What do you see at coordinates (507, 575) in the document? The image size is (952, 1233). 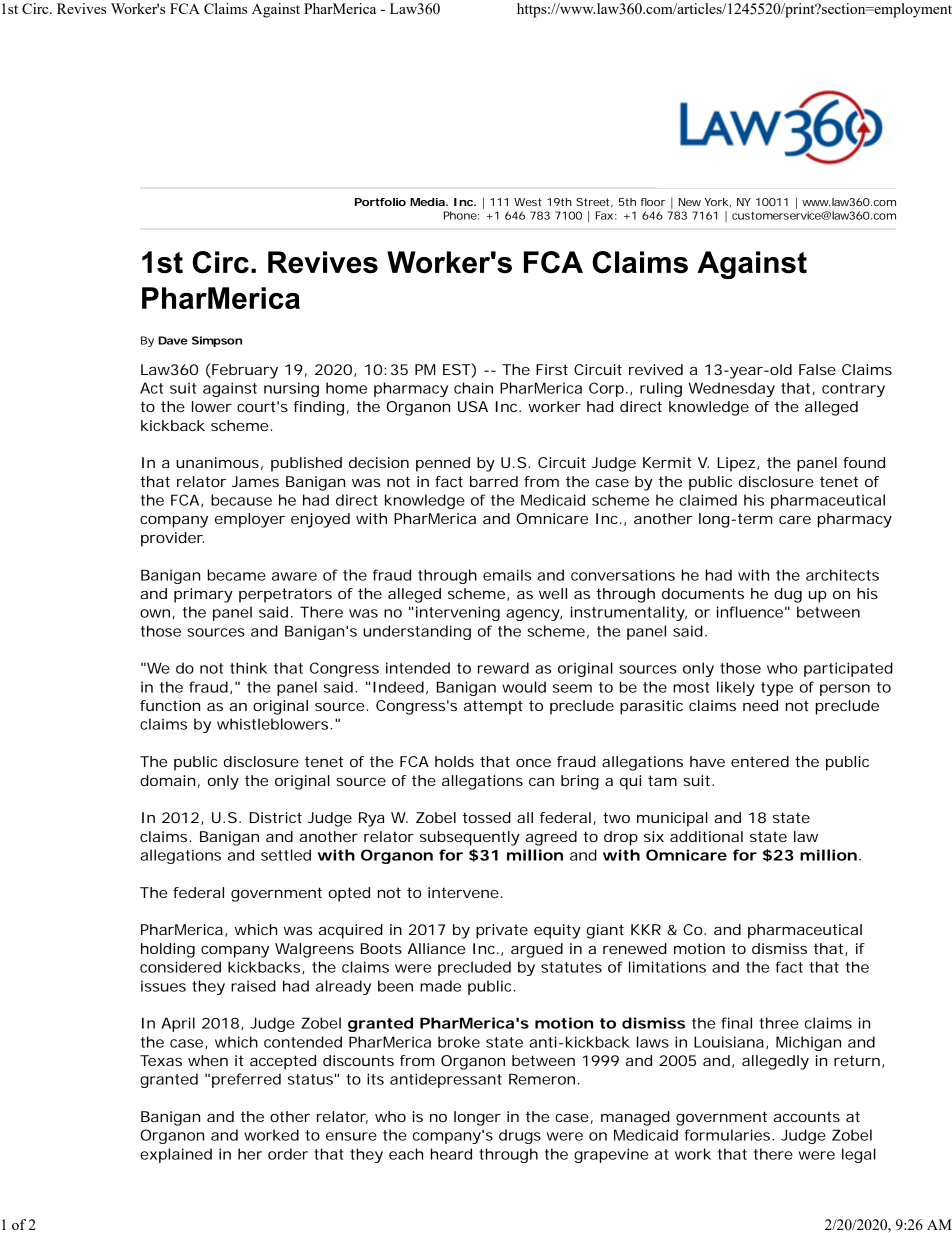 I see `emails` at bounding box center [507, 575].
